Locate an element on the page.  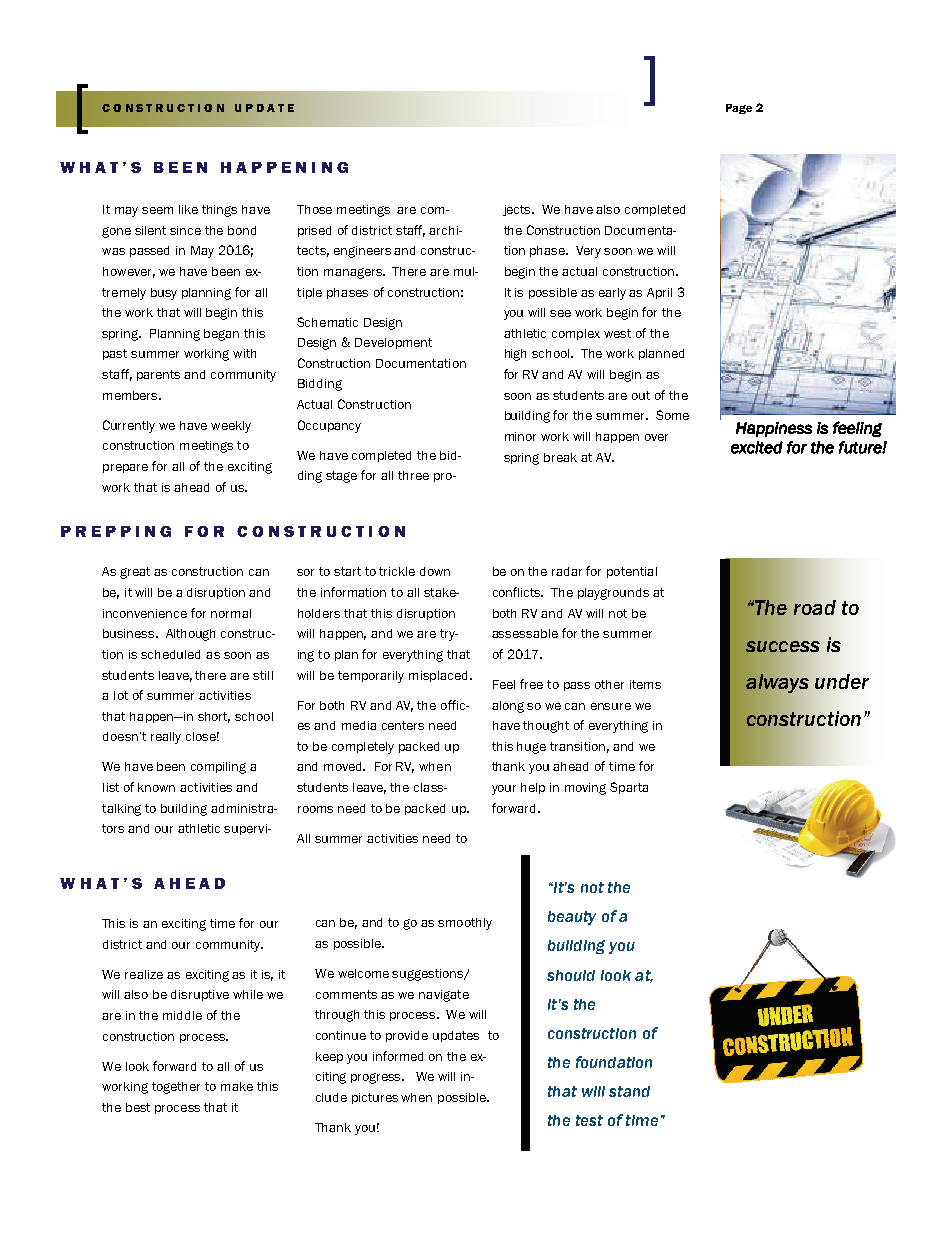
Page is located at coordinates (739, 109).
